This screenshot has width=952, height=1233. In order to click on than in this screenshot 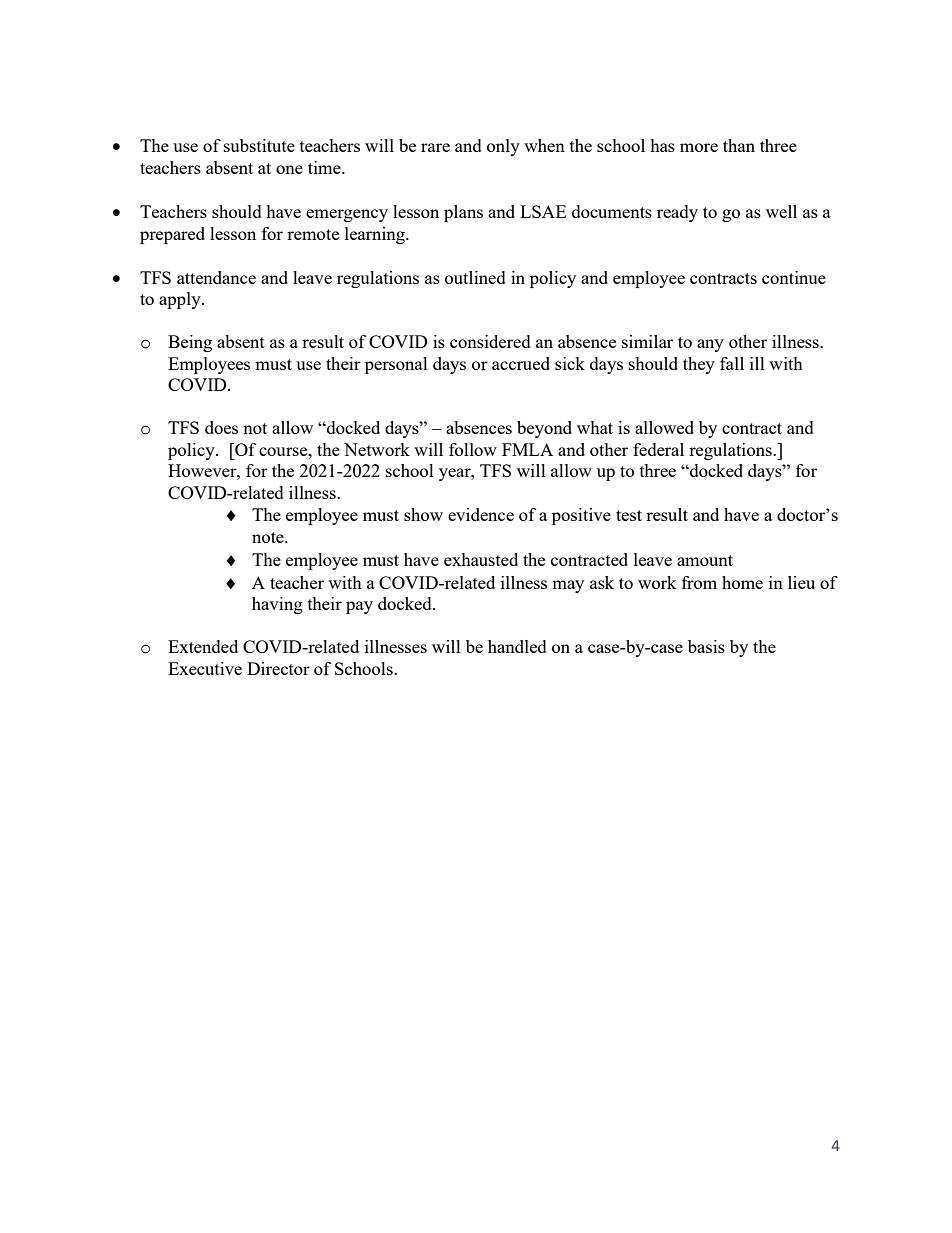, I will do `click(739, 145)`.
